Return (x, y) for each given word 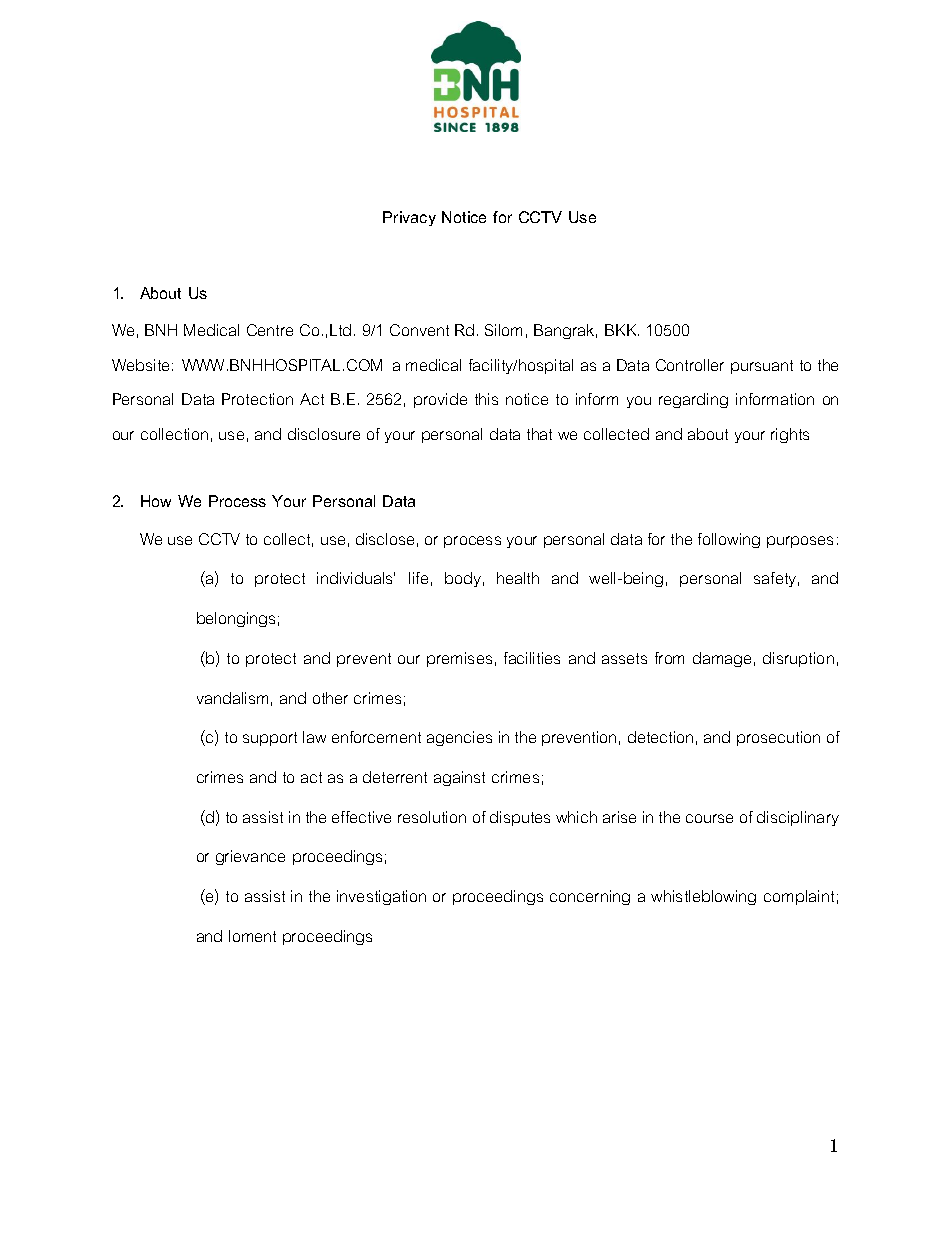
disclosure (324, 434)
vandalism (232, 698)
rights (790, 435)
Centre (270, 330)
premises (459, 659)
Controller (690, 365)
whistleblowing (703, 897)
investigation (381, 897)
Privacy (409, 218)
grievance (250, 857)
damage (722, 659)
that (539, 434)
